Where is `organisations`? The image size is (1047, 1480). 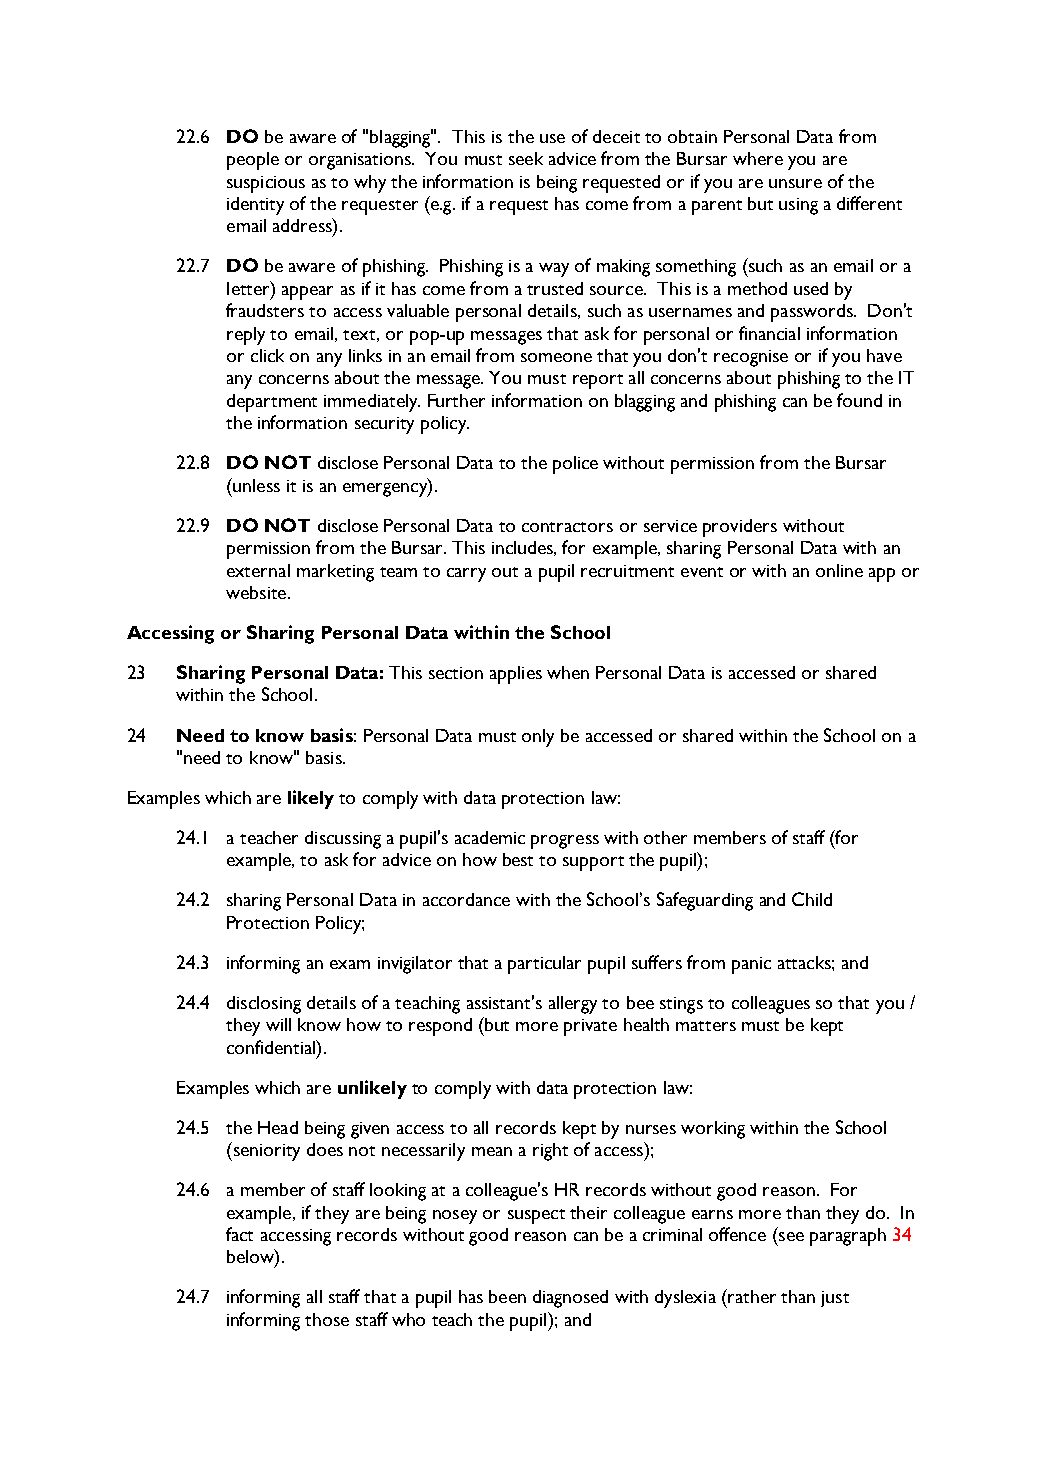 organisations is located at coordinates (361, 161).
